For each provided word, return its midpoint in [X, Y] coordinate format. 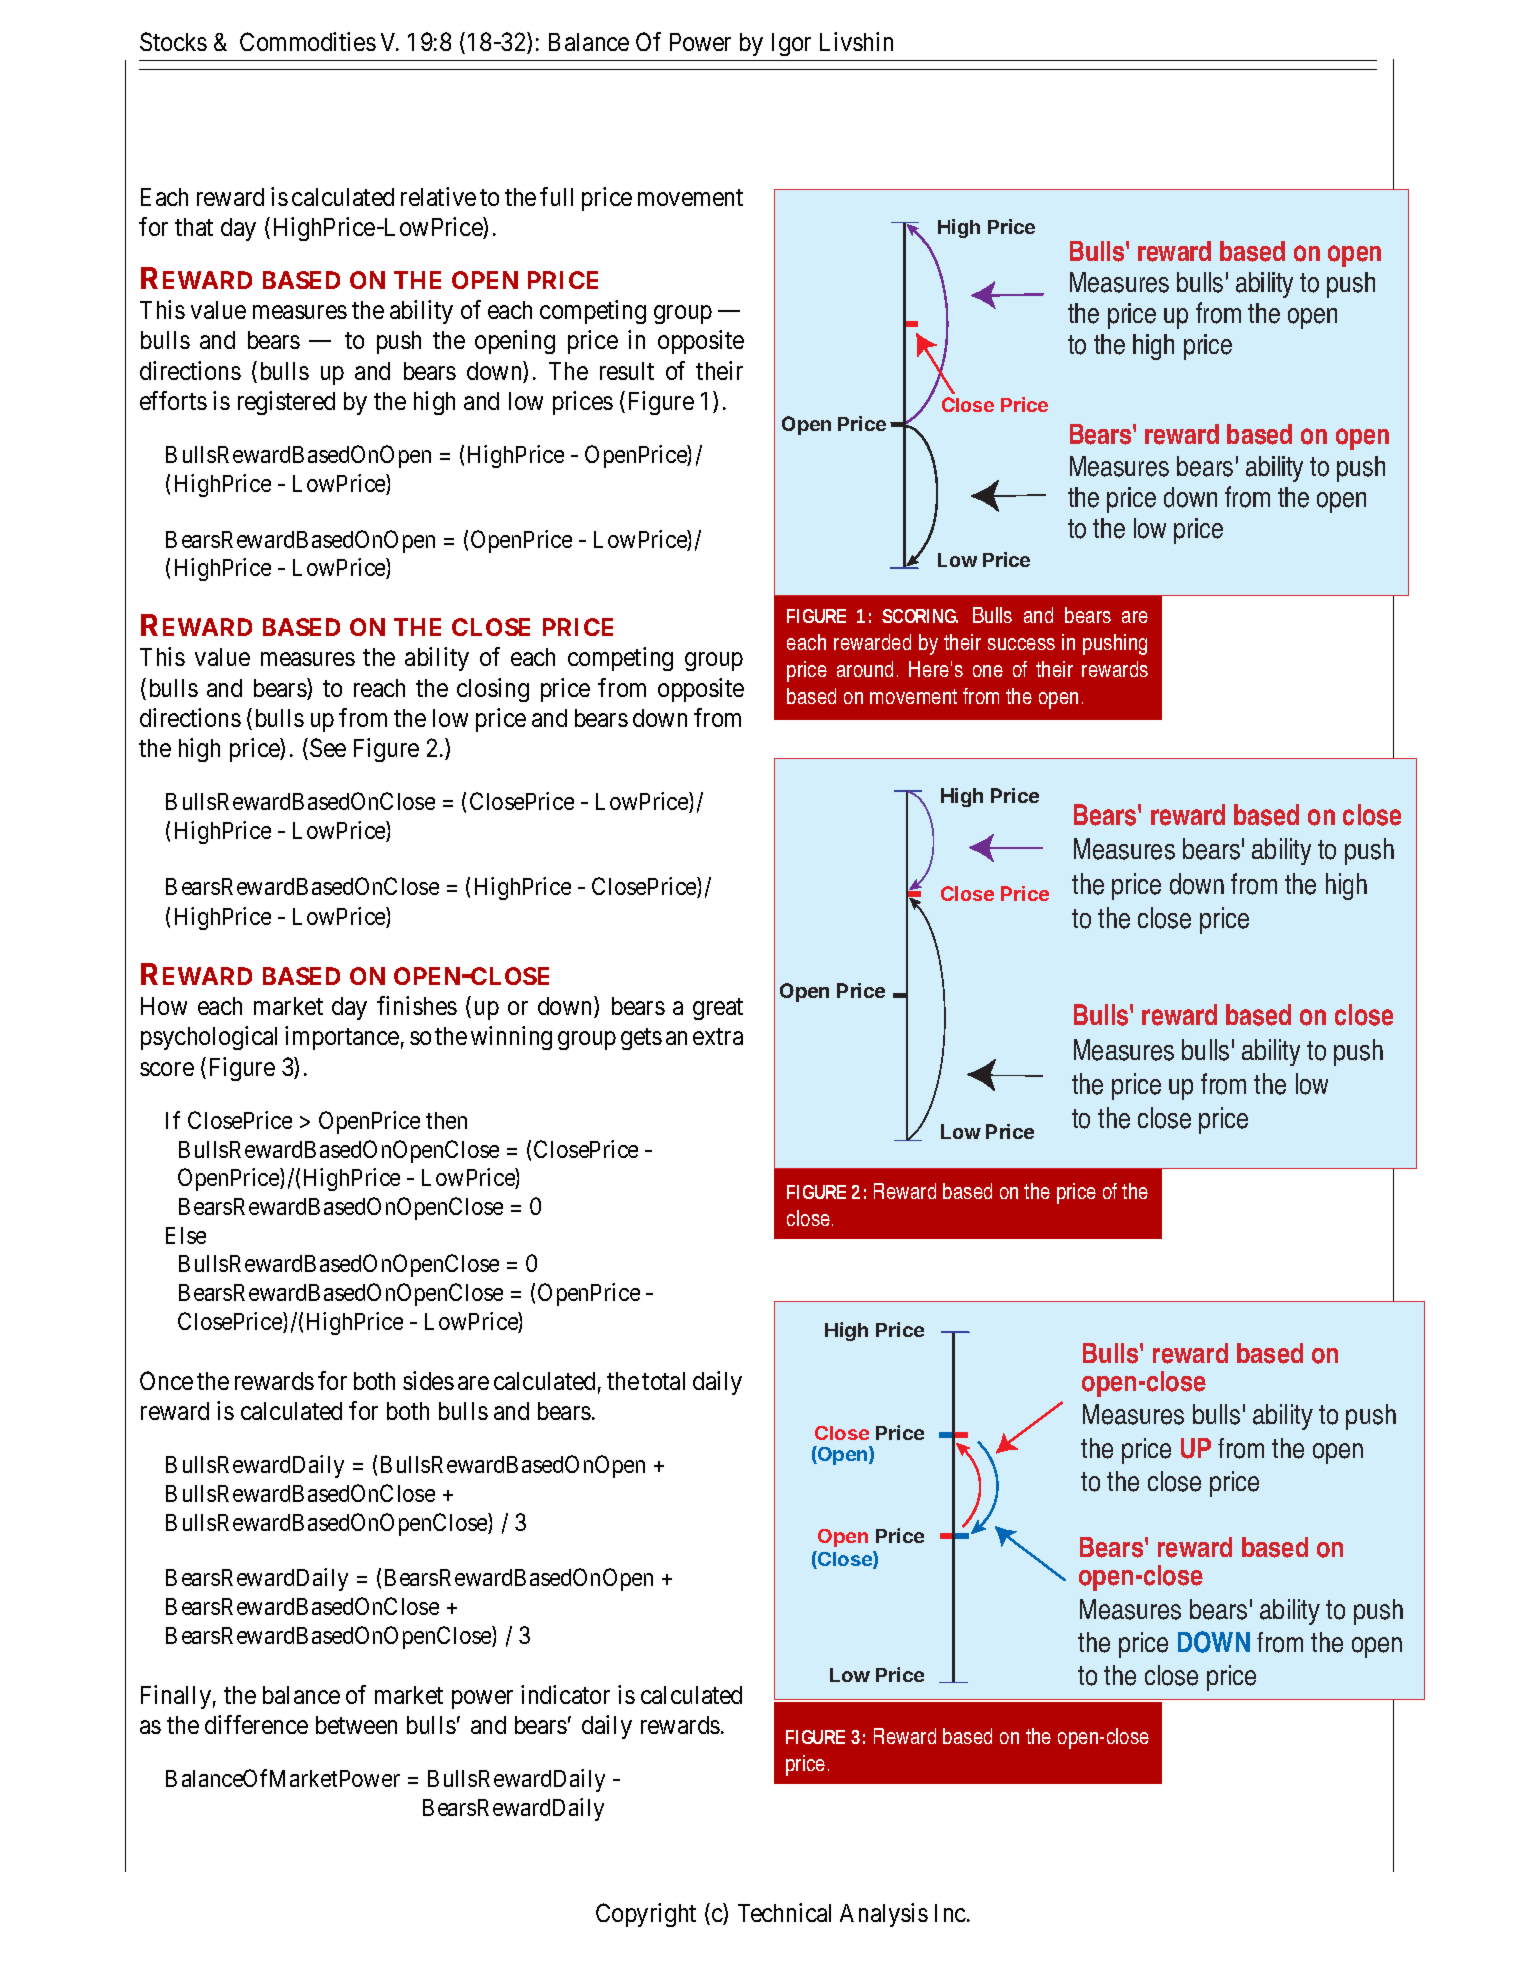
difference [256, 1724]
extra [718, 1037]
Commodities [308, 41]
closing [493, 690]
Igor [791, 44]
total [663, 1381]
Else [186, 1235]
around [865, 669]
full [556, 196]
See [328, 747]
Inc [951, 1913]
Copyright [646, 1915]
